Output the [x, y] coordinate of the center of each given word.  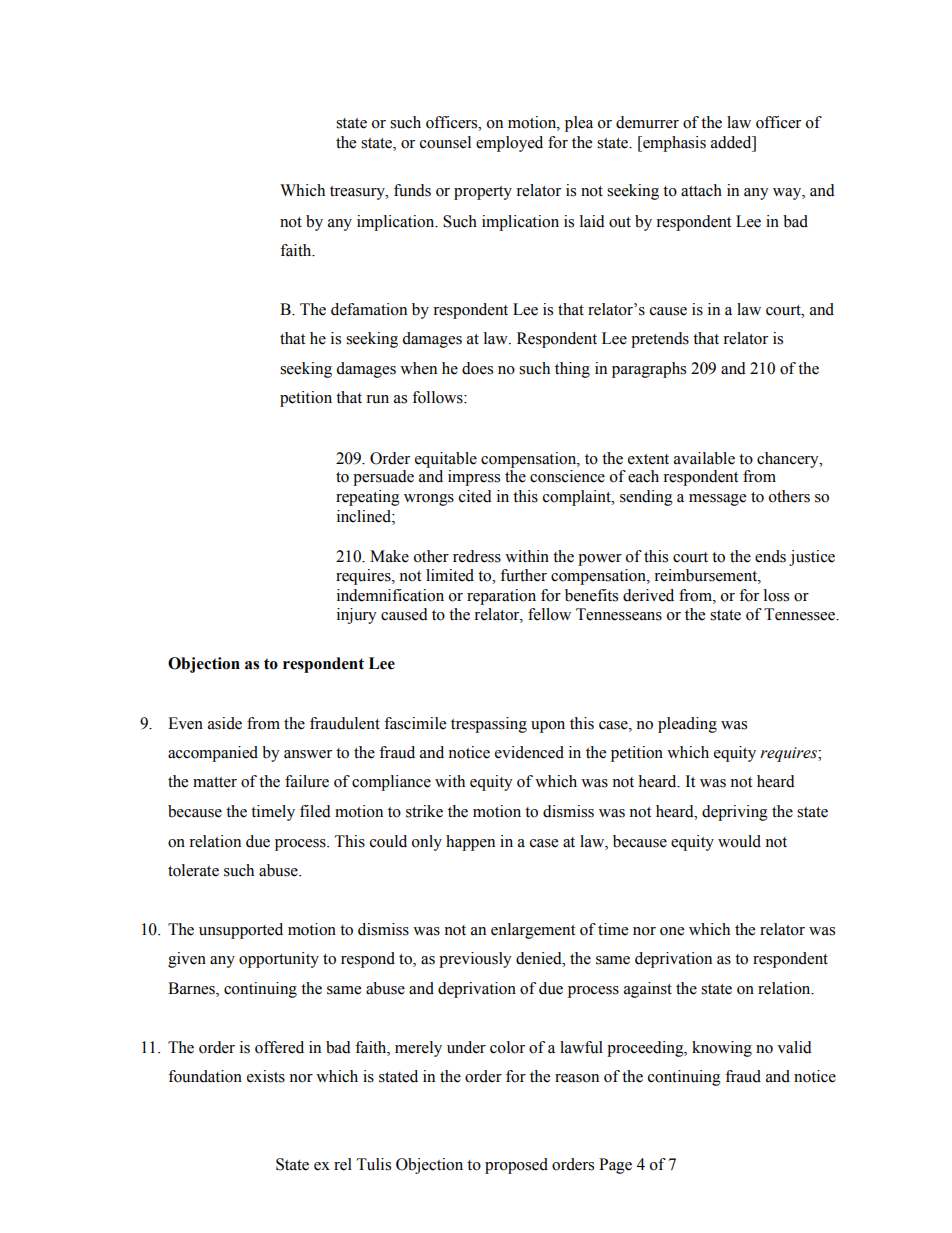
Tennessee [800, 614]
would [739, 841]
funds [412, 190]
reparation [501, 597]
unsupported [241, 931]
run [377, 399]
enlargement [533, 931]
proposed [516, 1166]
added [732, 142]
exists [266, 1076]
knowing [722, 1049]
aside [225, 723]
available [704, 458]
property [483, 193]
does [477, 368]
